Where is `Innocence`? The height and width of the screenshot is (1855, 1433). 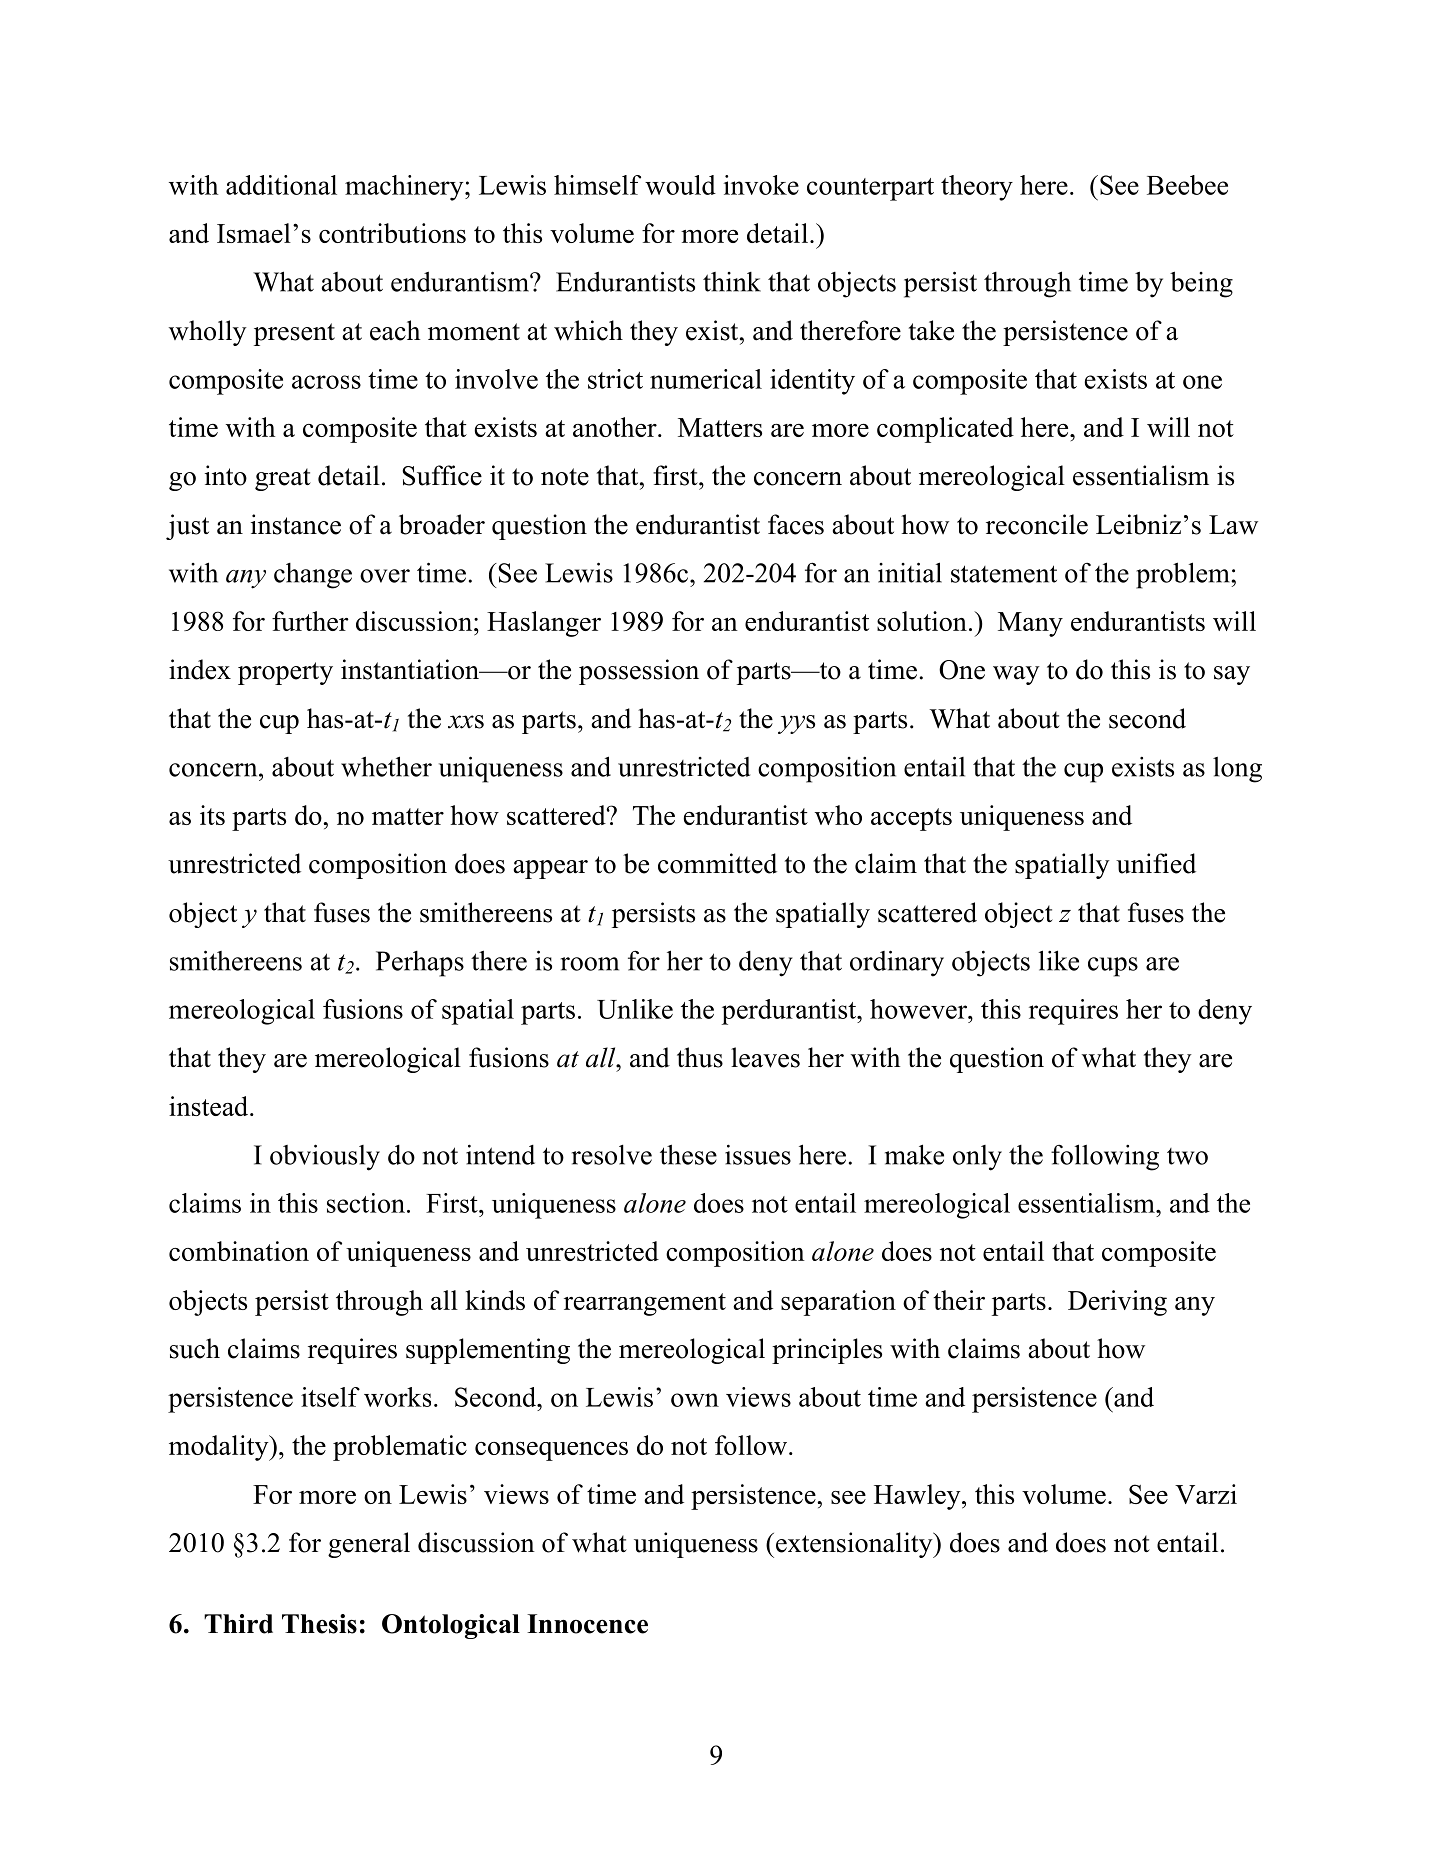 Innocence is located at coordinates (587, 1624).
